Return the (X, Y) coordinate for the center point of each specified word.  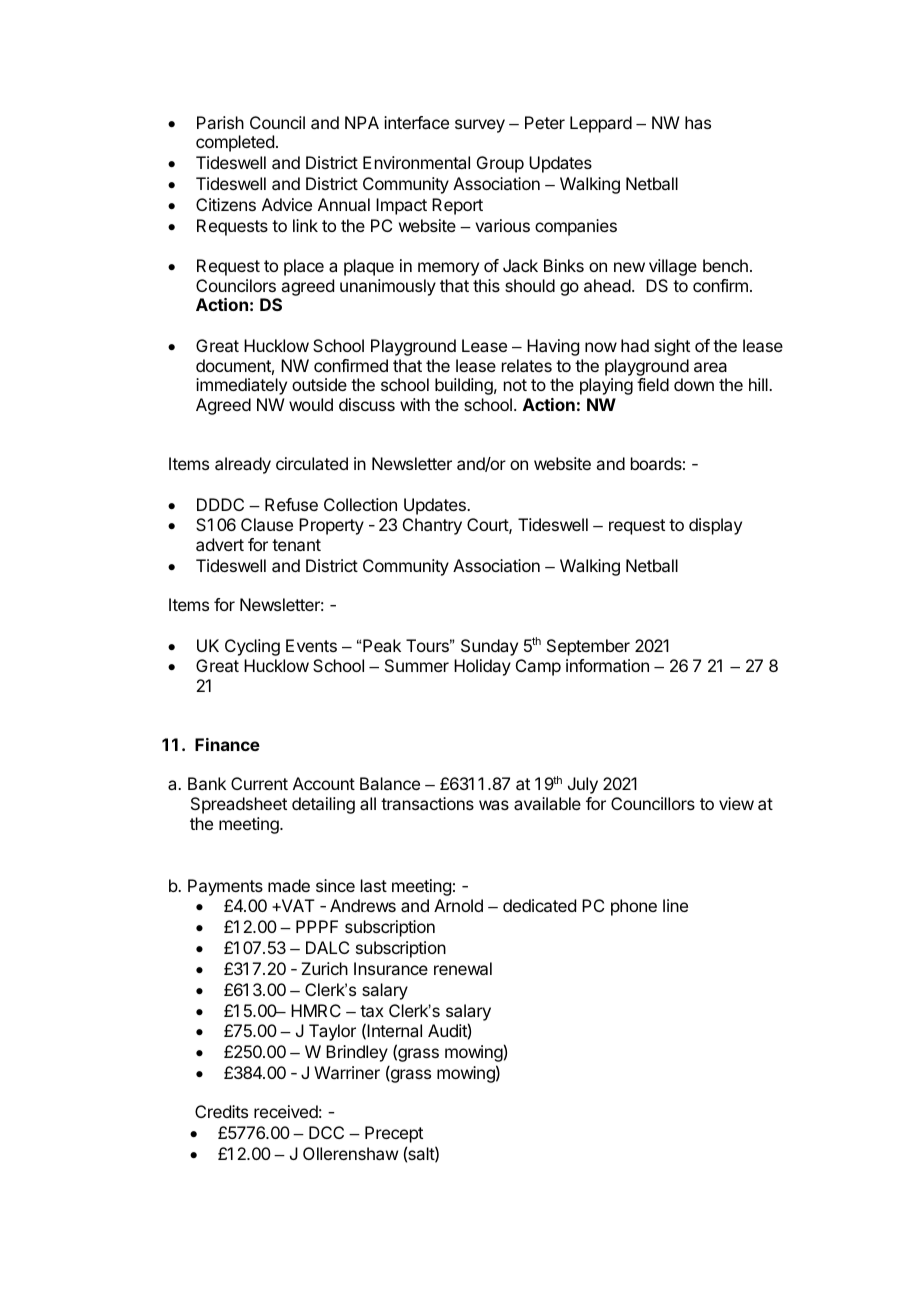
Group (500, 164)
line (675, 905)
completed (235, 143)
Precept (394, 1134)
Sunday (489, 647)
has (698, 122)
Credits (221, 1111)
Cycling (252, 647)
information (607, 665)
